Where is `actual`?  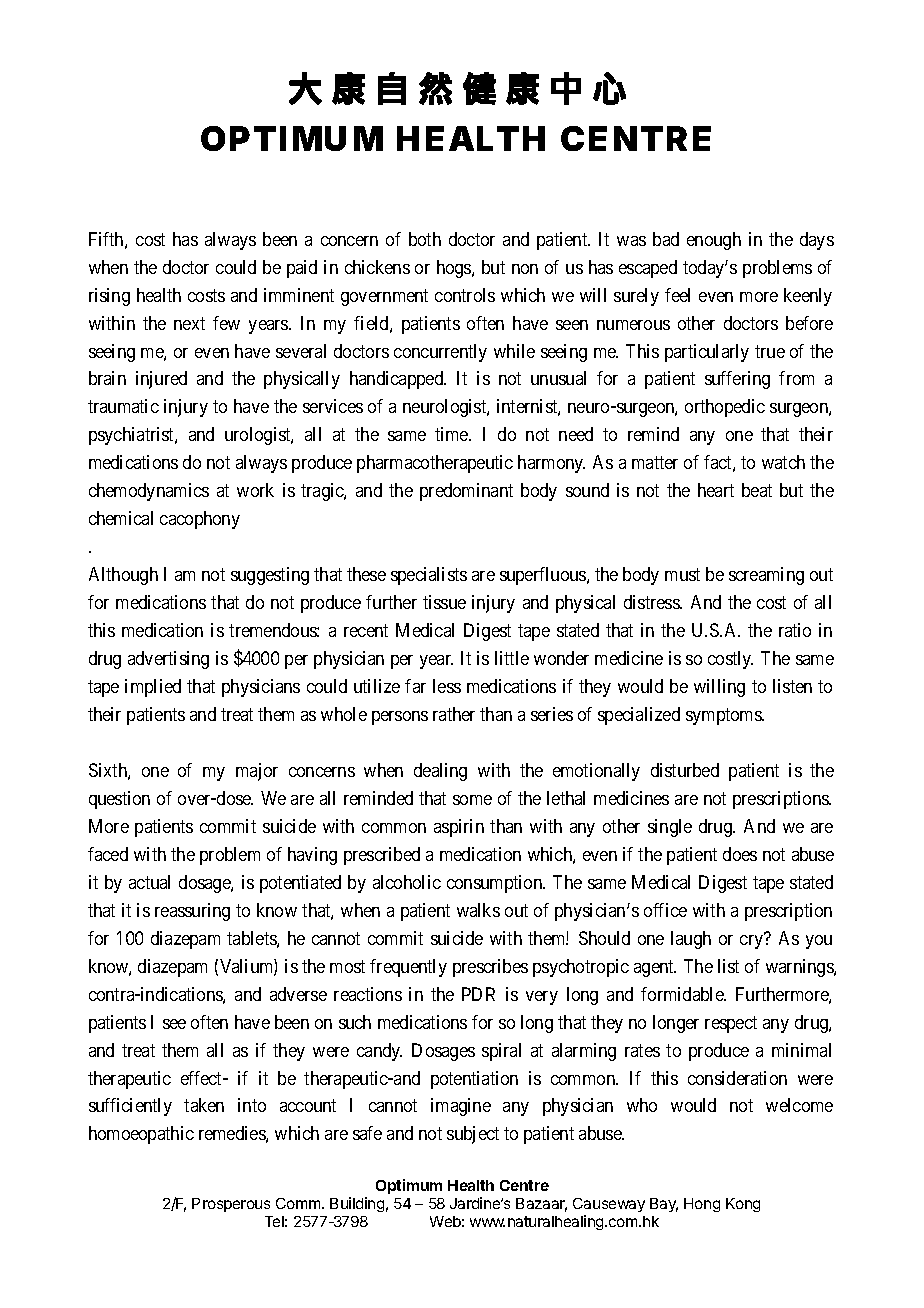
actual is located at coordinates (149, 882).
